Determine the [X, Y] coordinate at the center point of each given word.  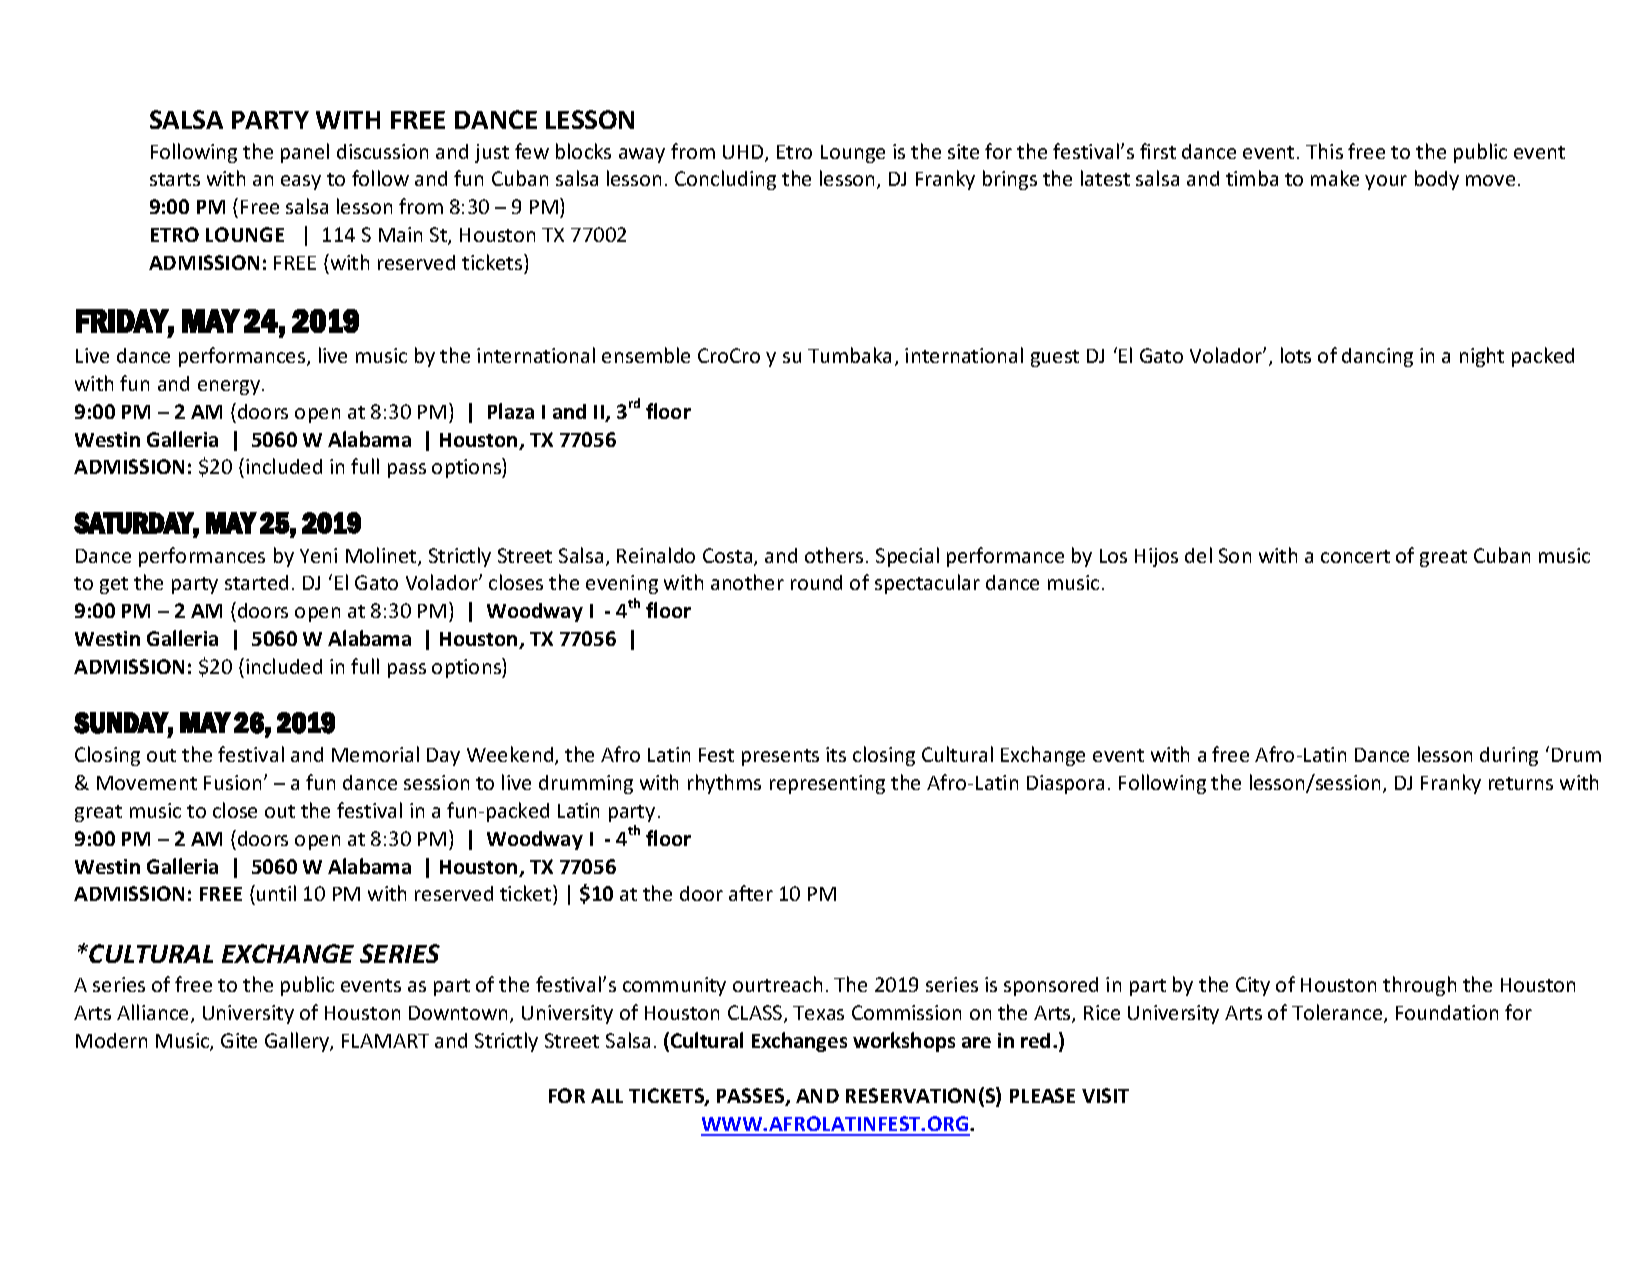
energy [230, 387]
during [1509, 756]
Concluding [725, 180]
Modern [111, 1040]
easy [301, 182]
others [834, 555]
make [1335, 178]
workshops [904, 1042]
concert [1355, 556]
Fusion [232, 782]
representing [827, 784]
